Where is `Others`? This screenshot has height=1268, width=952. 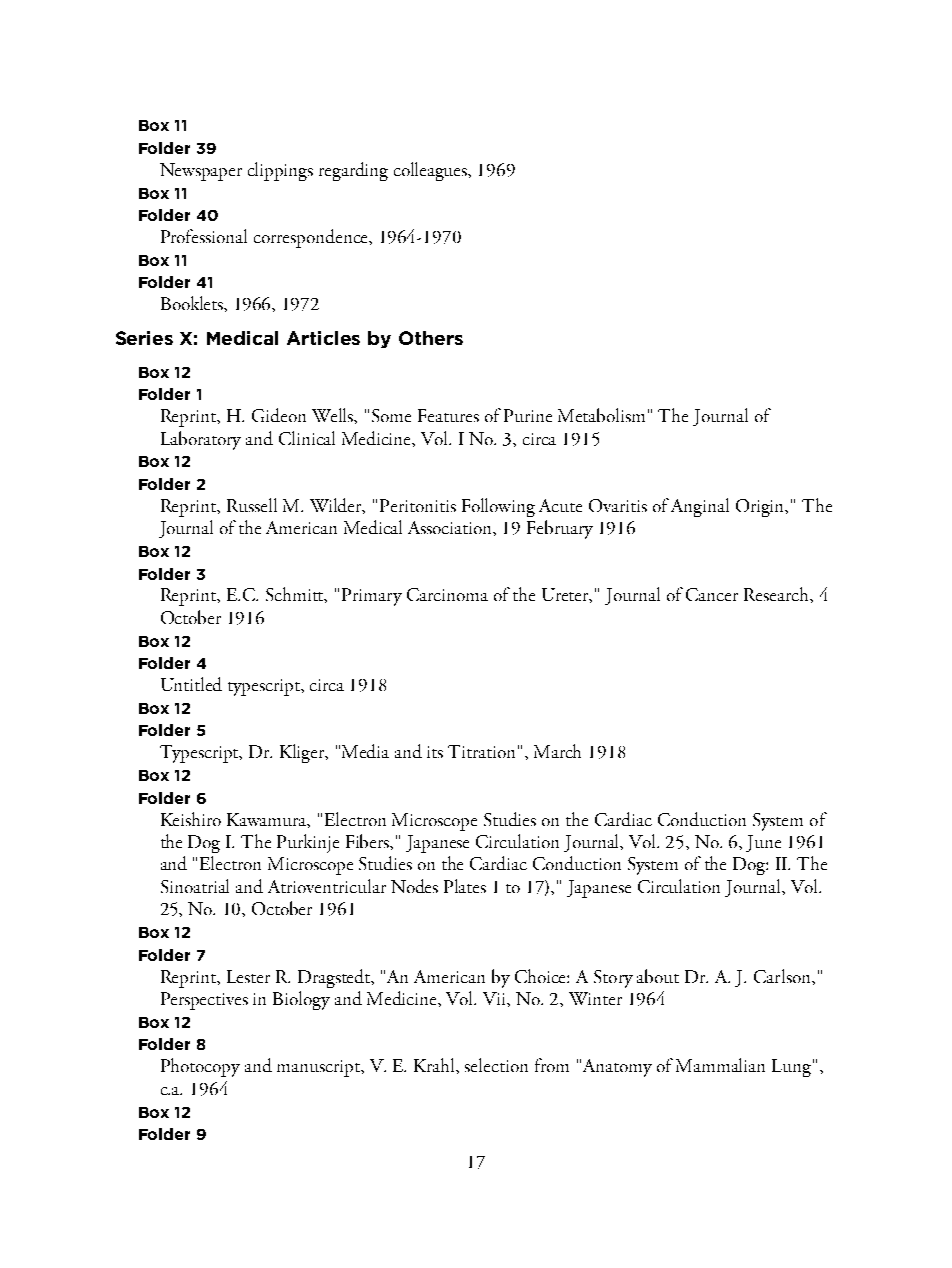
Others is located at coordinates (431, 338).
